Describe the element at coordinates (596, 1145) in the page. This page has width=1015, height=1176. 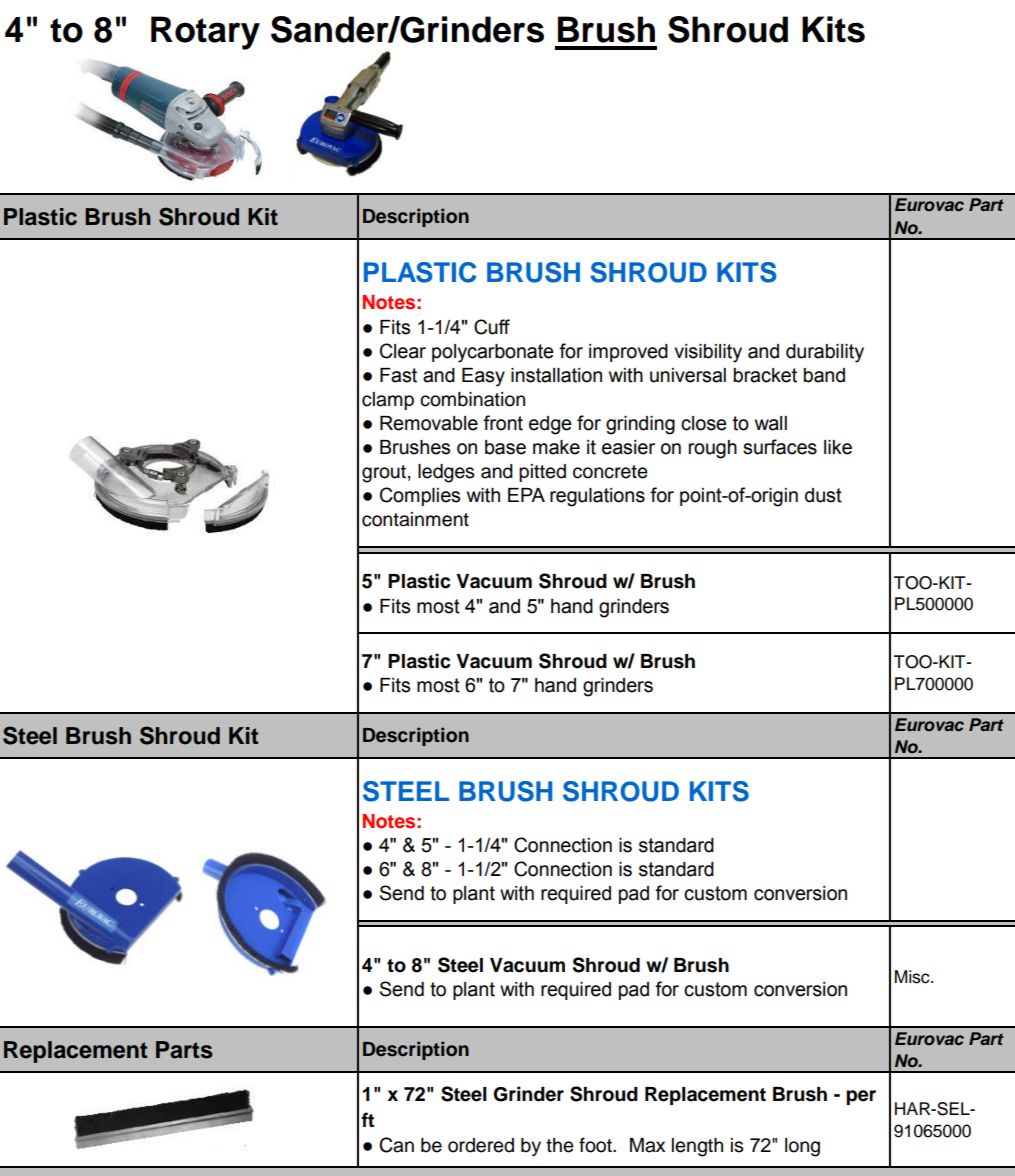
I see `foot` at that location.
